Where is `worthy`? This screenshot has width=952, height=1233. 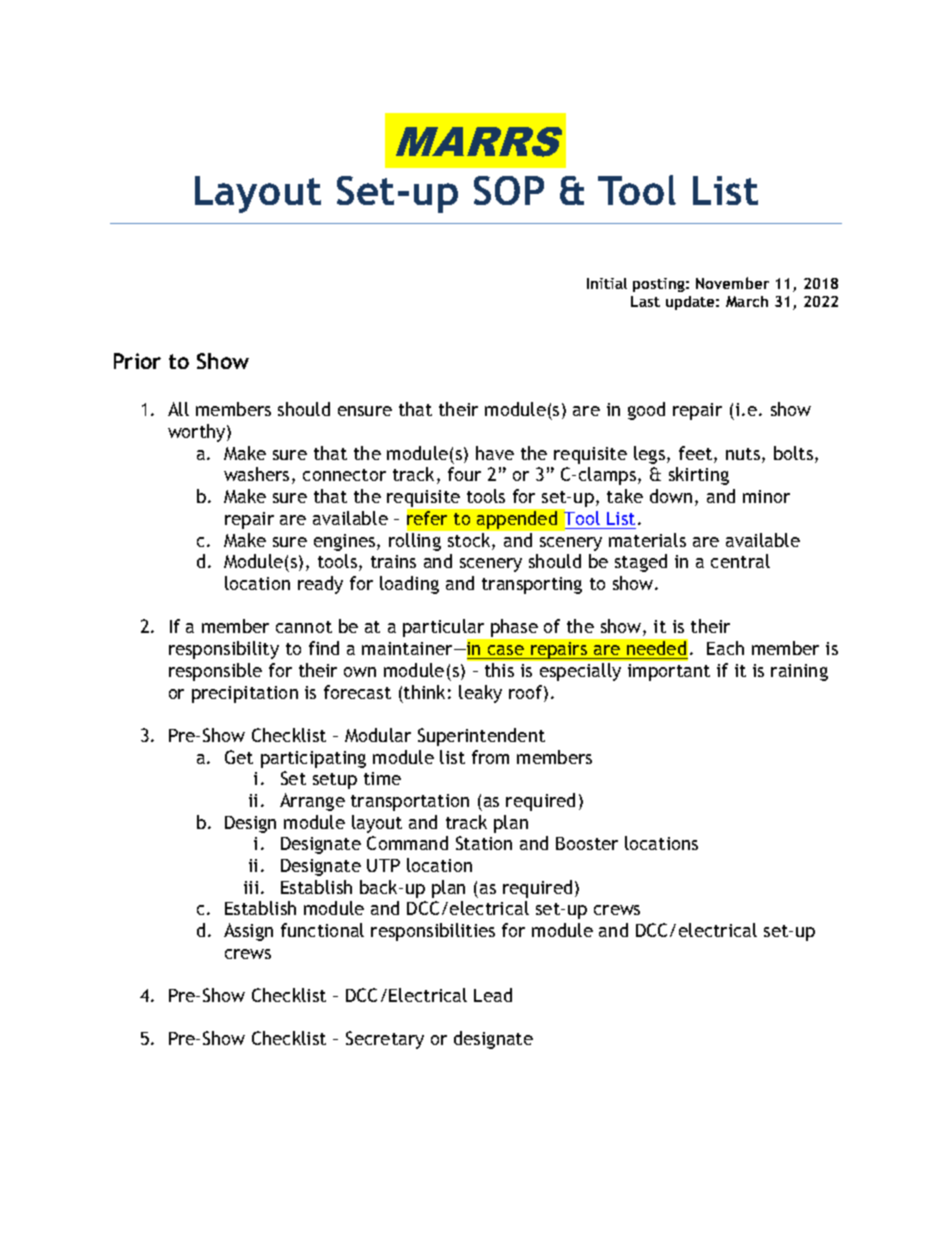 worthy is located at coordinates (198, 433).
